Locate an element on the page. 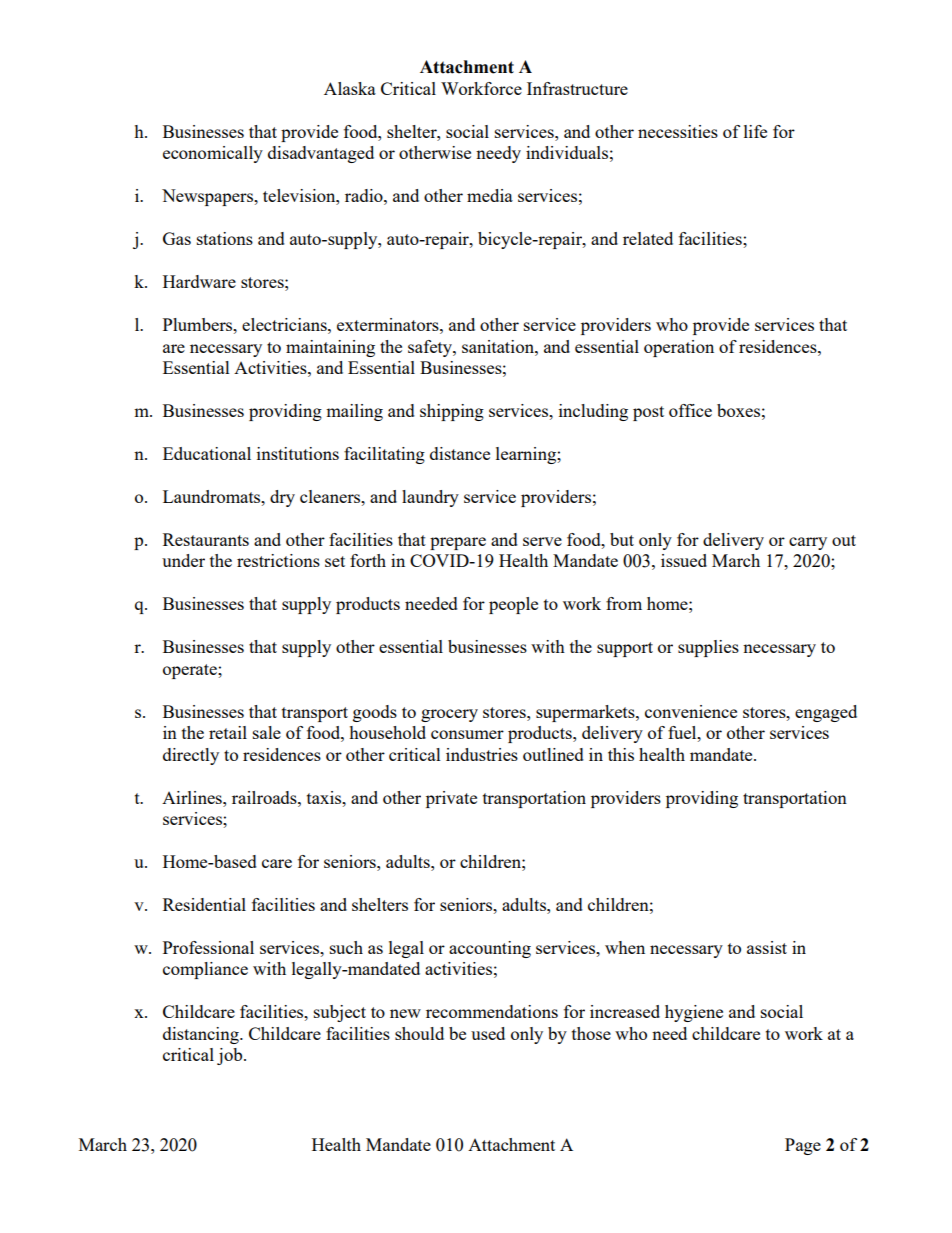 The height and width of the document is (1233, 952). Page is located at coordinates (803, 1146).
